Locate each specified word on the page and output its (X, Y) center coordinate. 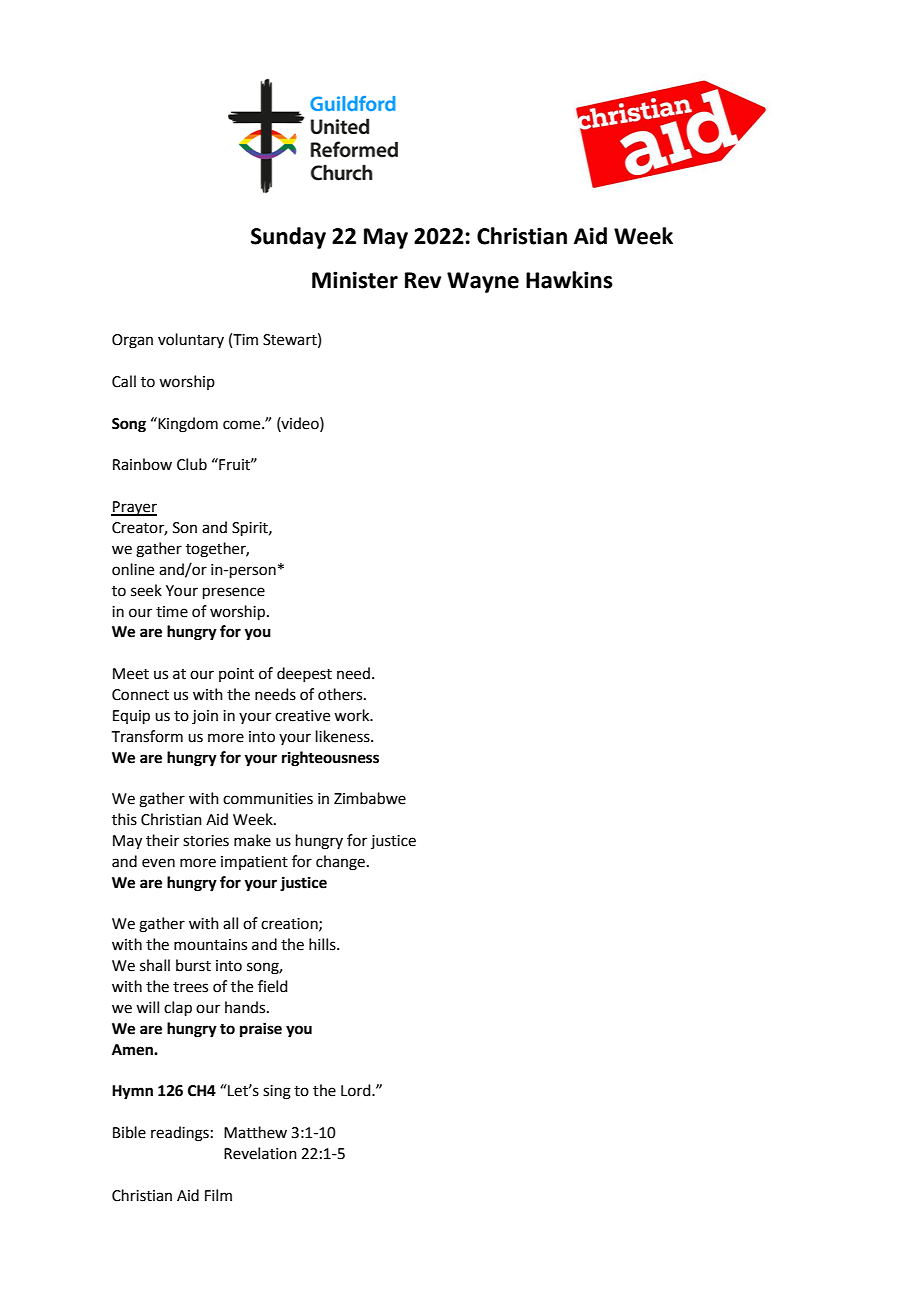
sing (277, 1092)
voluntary (191, 340)
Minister (355, 280)
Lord (357, 1090)
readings (180, 1134)
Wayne (483, 282)
